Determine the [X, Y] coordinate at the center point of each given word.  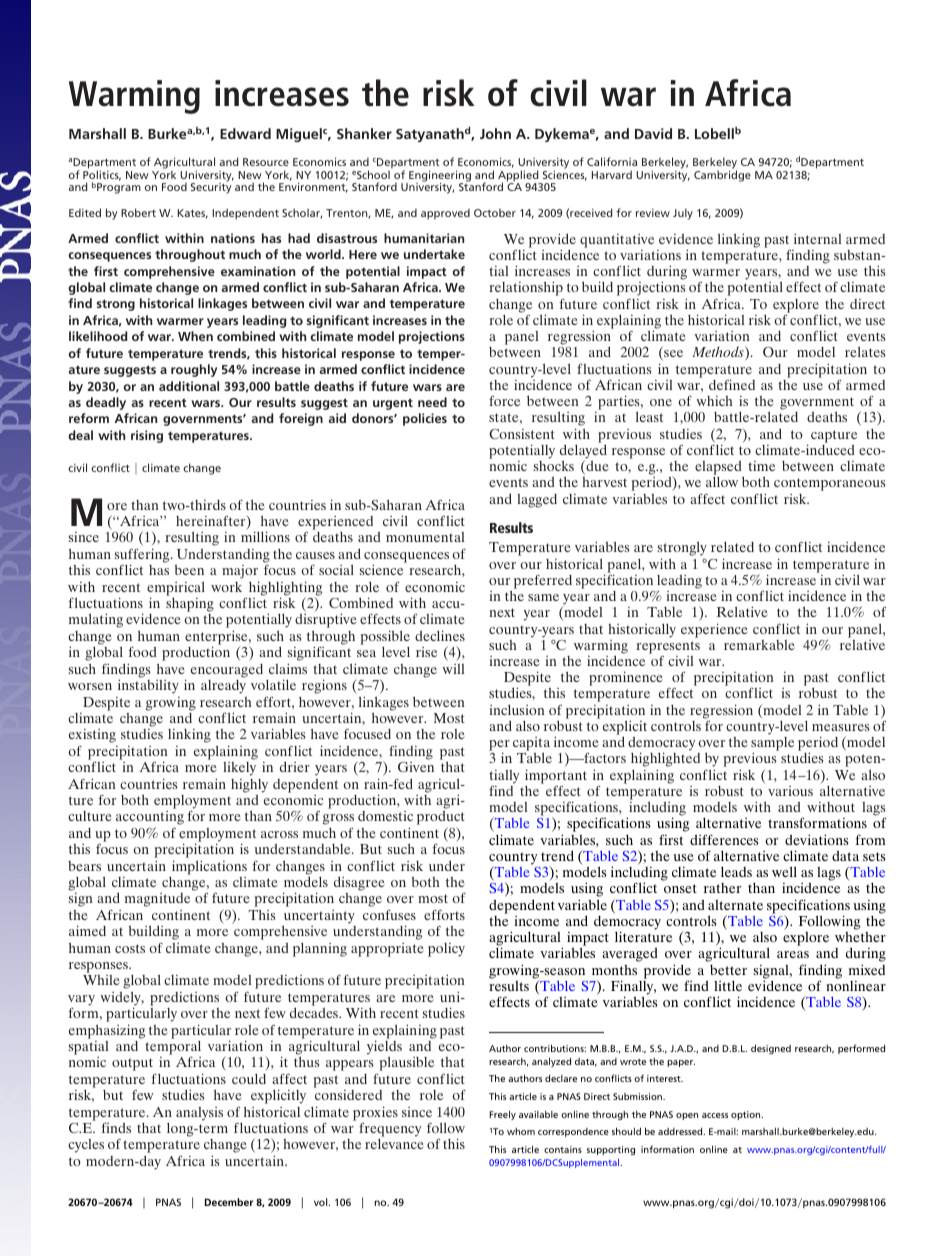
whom [521, 1131]
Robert [138, 212]
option [747, 1115]
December [229, 1202]
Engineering [439, 177]
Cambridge [722, 175]
